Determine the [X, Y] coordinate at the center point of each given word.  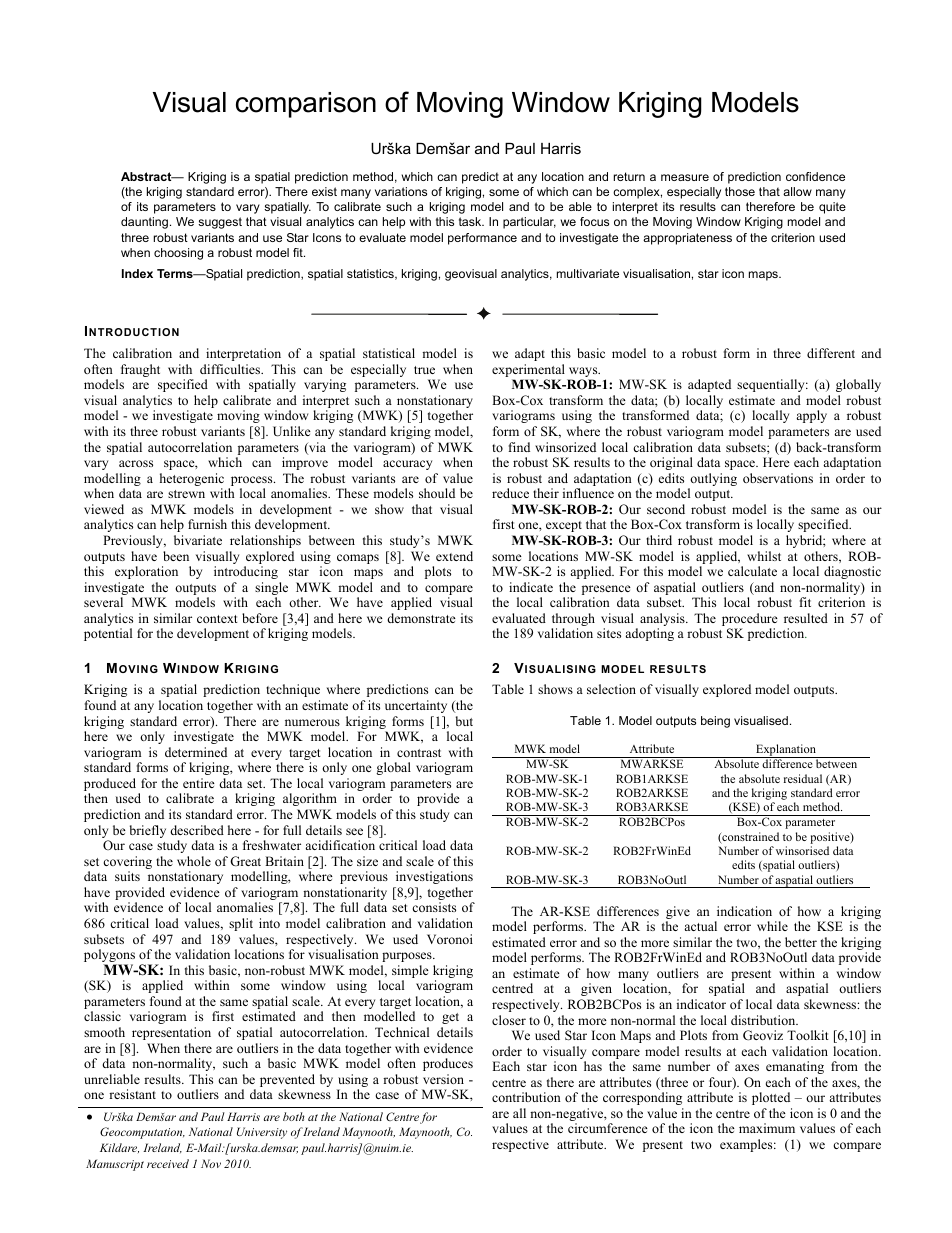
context [217, 619]
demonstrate [421, 618]
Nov [211, 1163]
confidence [815, 176]
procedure [750, 621]
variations [401, 191]
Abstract [147, 176]
